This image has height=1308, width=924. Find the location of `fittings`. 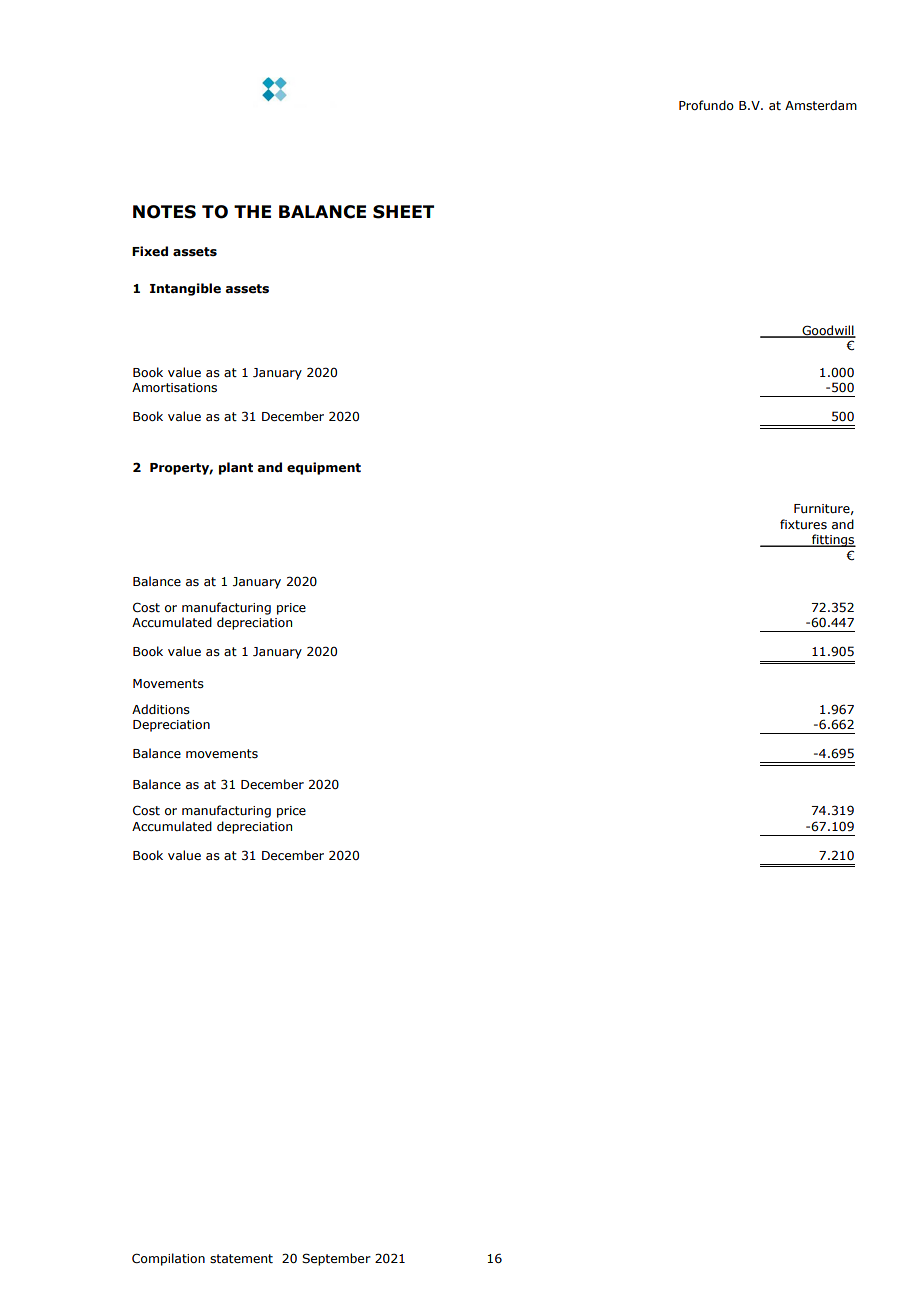

fittings is located at coordinates (833, 540).
